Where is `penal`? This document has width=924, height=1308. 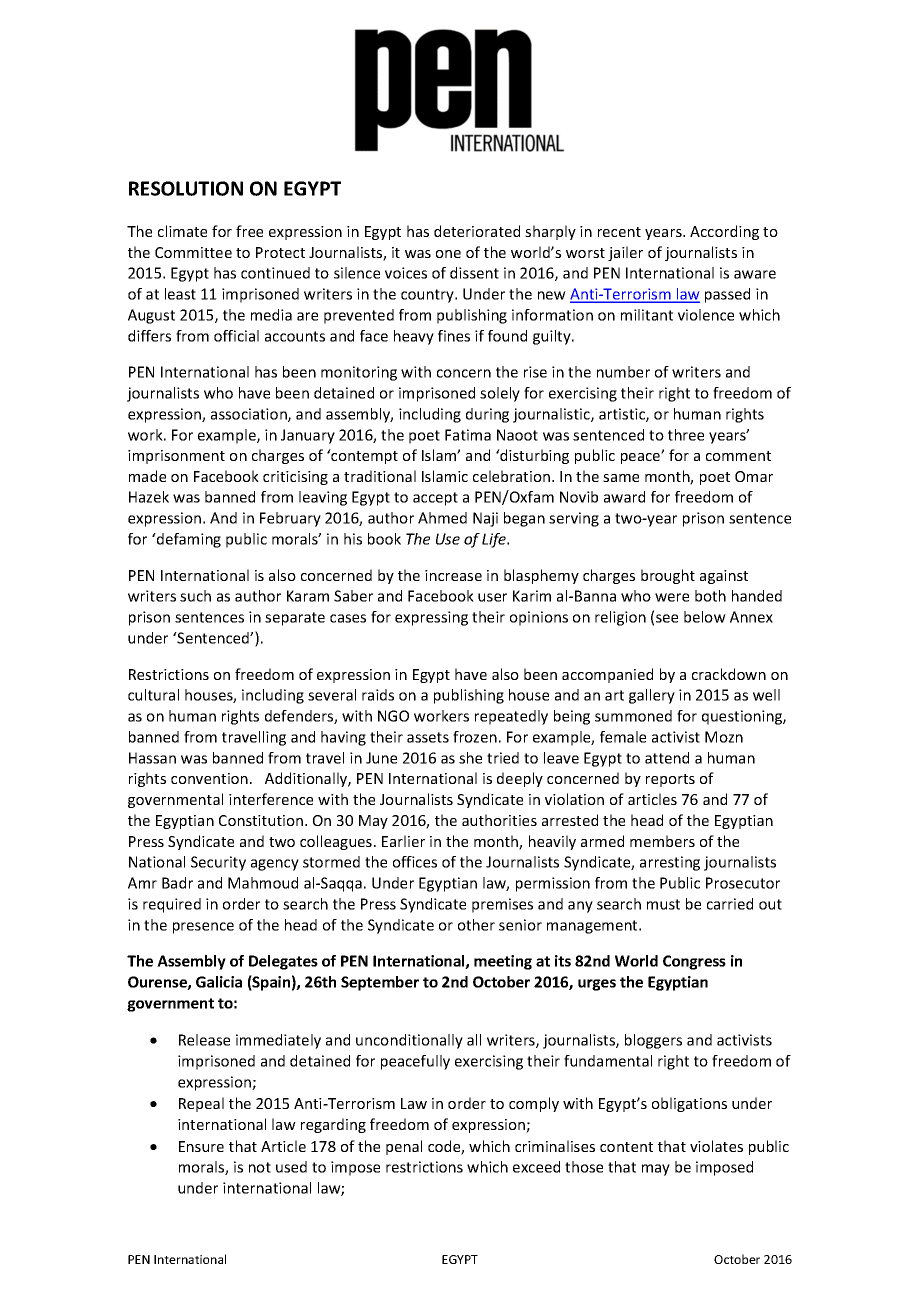
penal is located at coordinates (404, 1147).
